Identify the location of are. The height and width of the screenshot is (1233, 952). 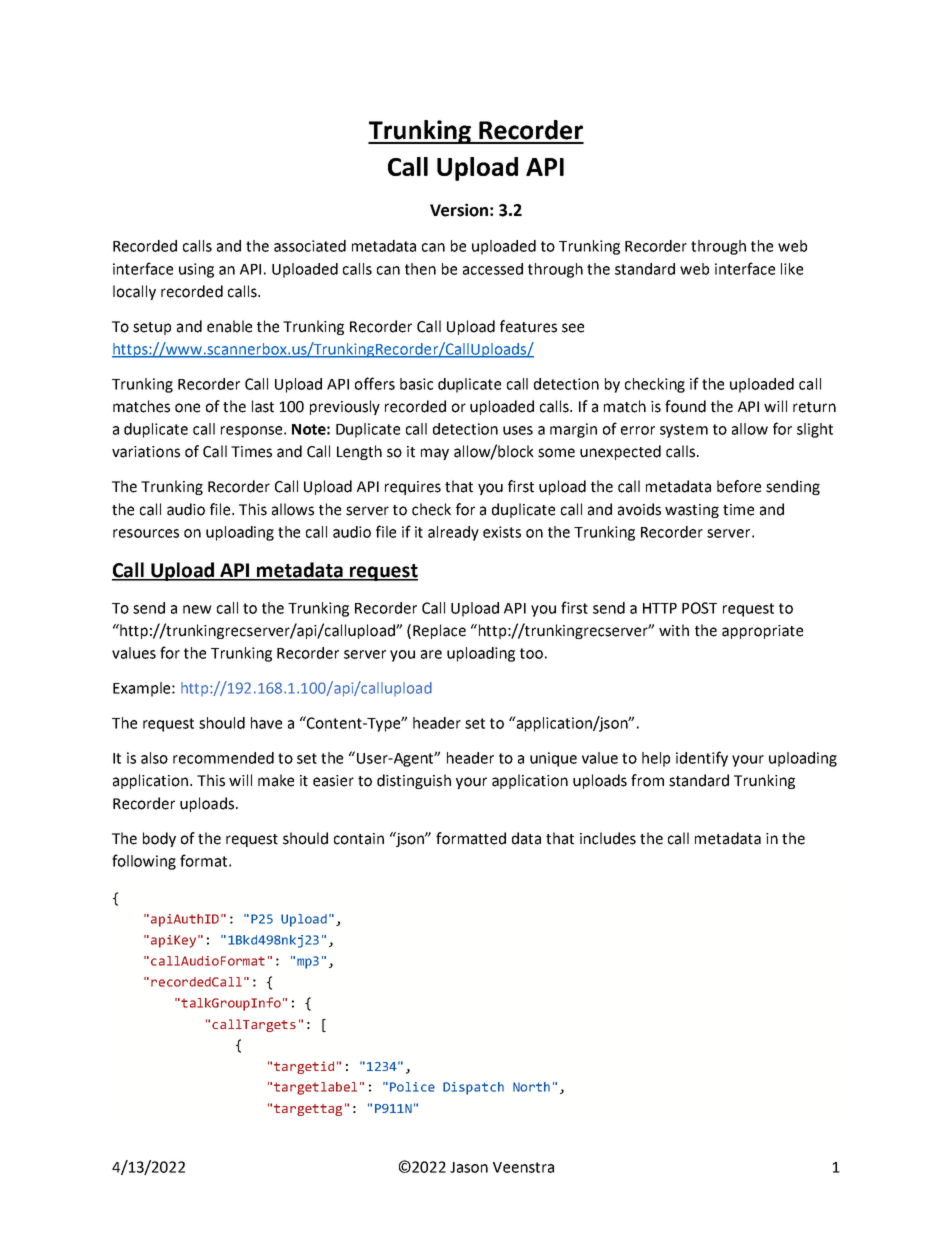
(431, 654).
